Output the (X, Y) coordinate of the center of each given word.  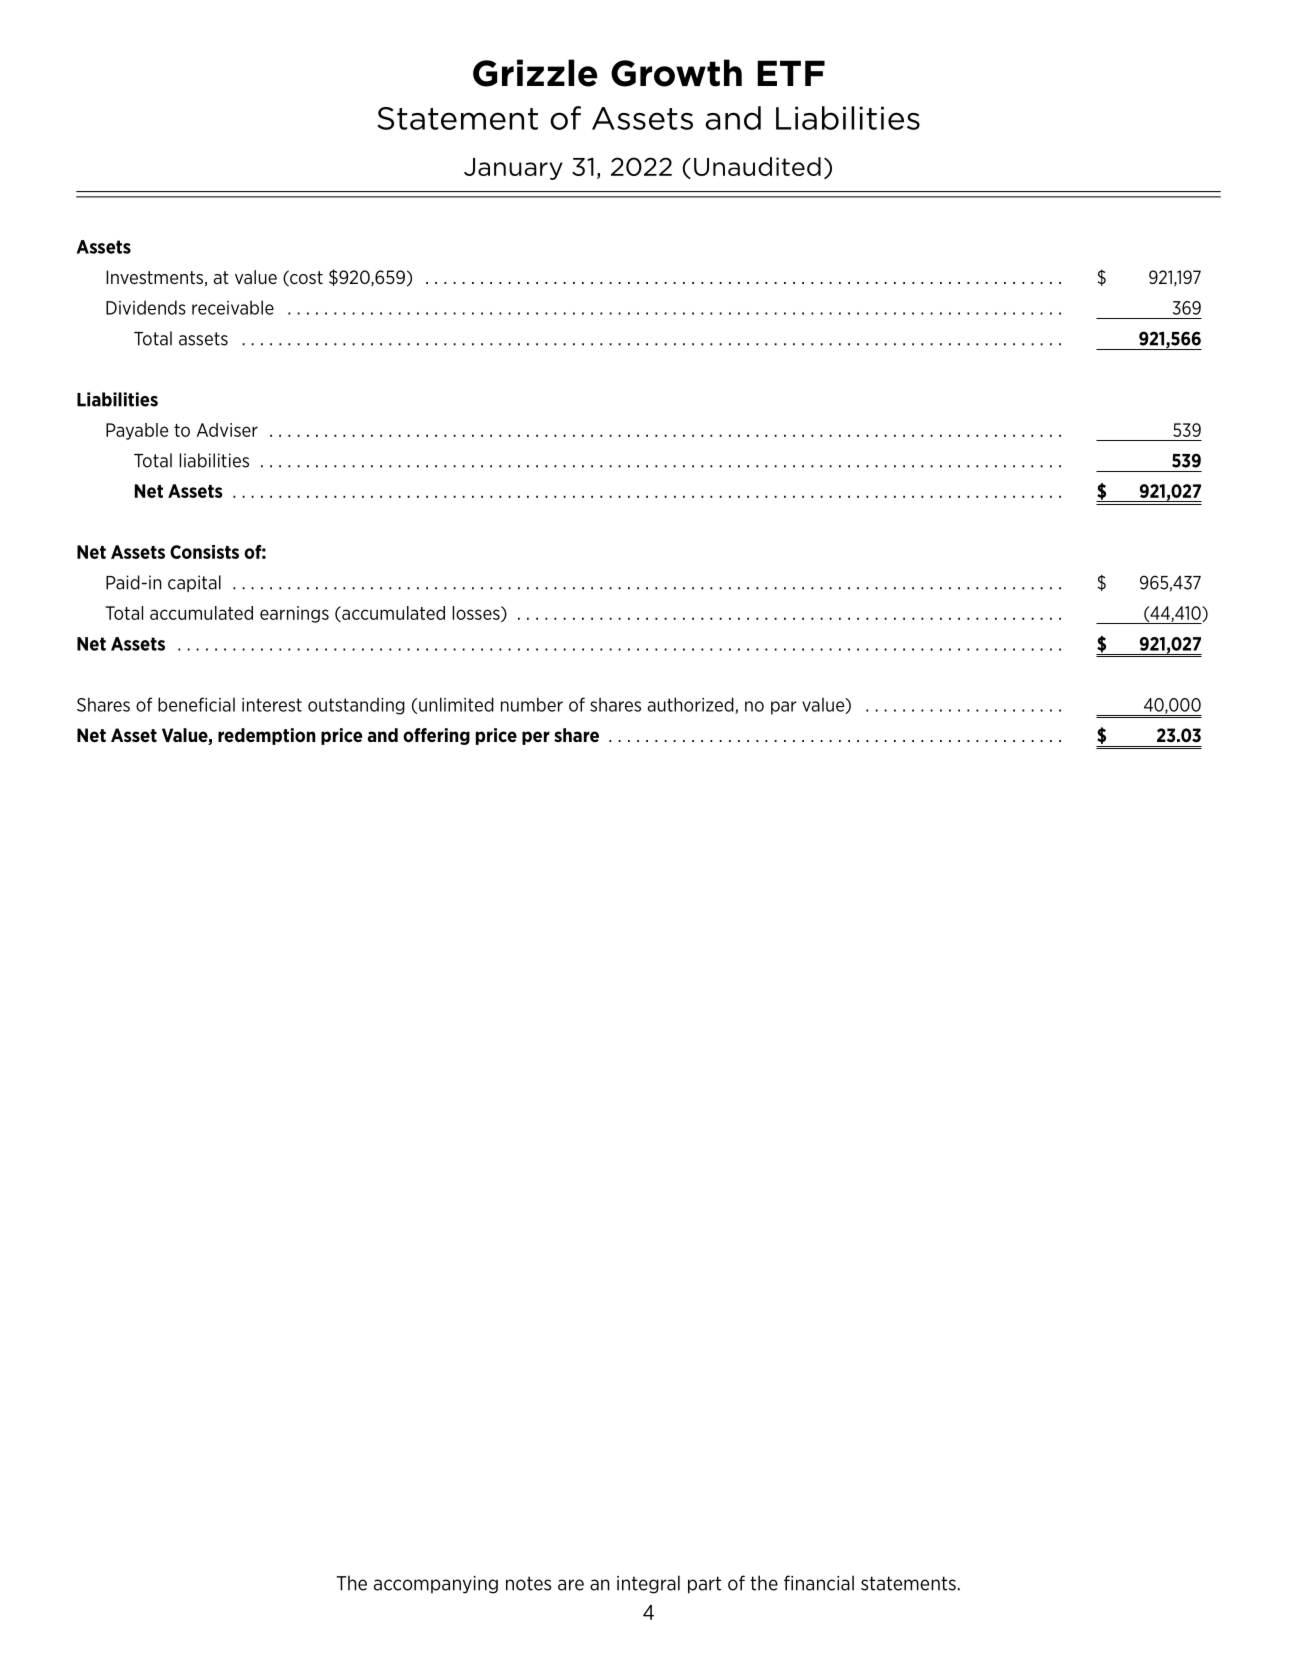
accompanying (436, 1585)
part (704, 1585)
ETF (791, 73)
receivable (233, 307)
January (513, 169)
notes (528, 1583)
